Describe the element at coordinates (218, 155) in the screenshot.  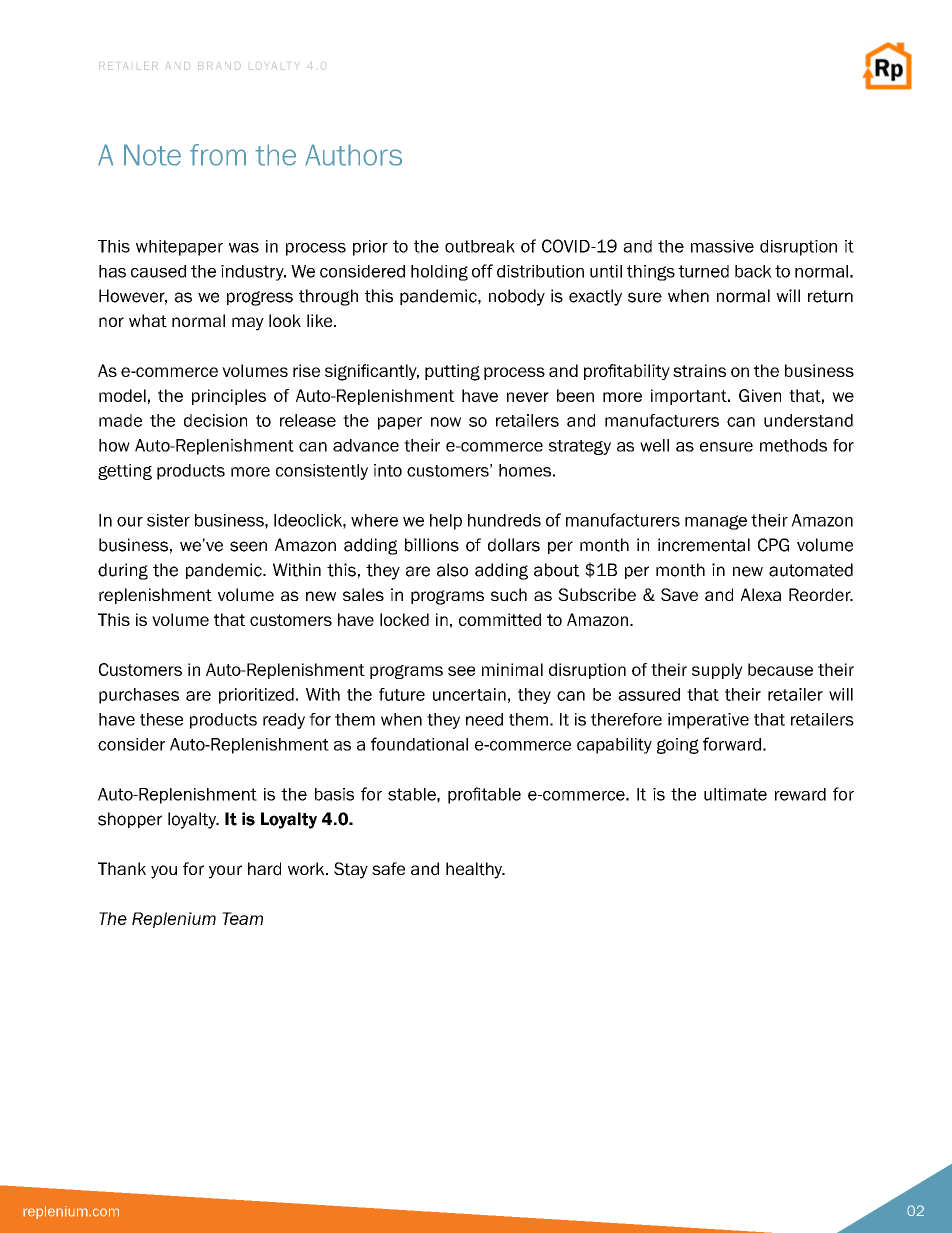
I see `from` at that location.
